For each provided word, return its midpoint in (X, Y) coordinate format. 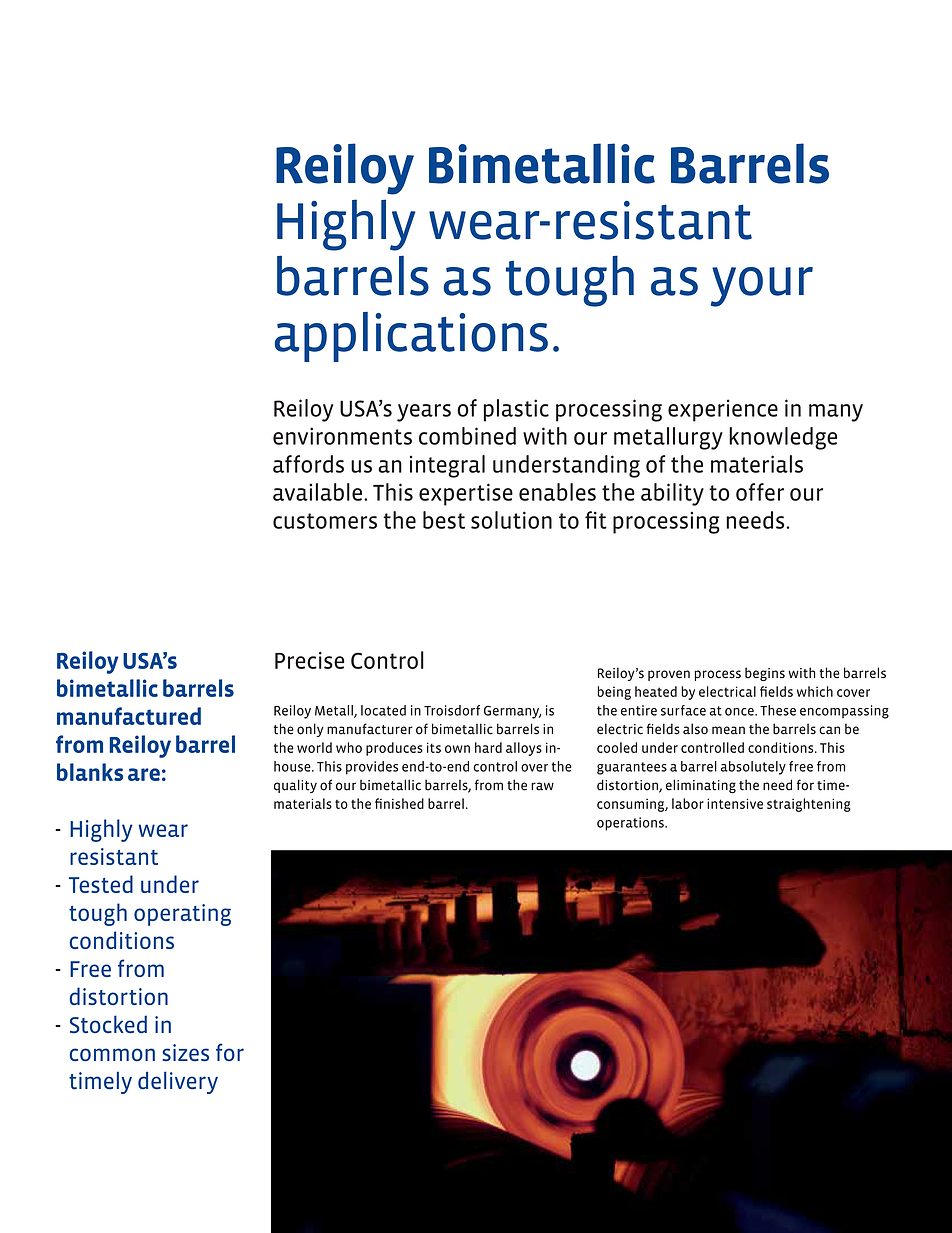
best (444, 520)
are (144, 774)
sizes (185, 1052)
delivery (178, 1082)
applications (411, 337)
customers (325, 521)
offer (760, 492)
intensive (735, 803)
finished (399, 803)
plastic (516, 410)
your (762, 287)
